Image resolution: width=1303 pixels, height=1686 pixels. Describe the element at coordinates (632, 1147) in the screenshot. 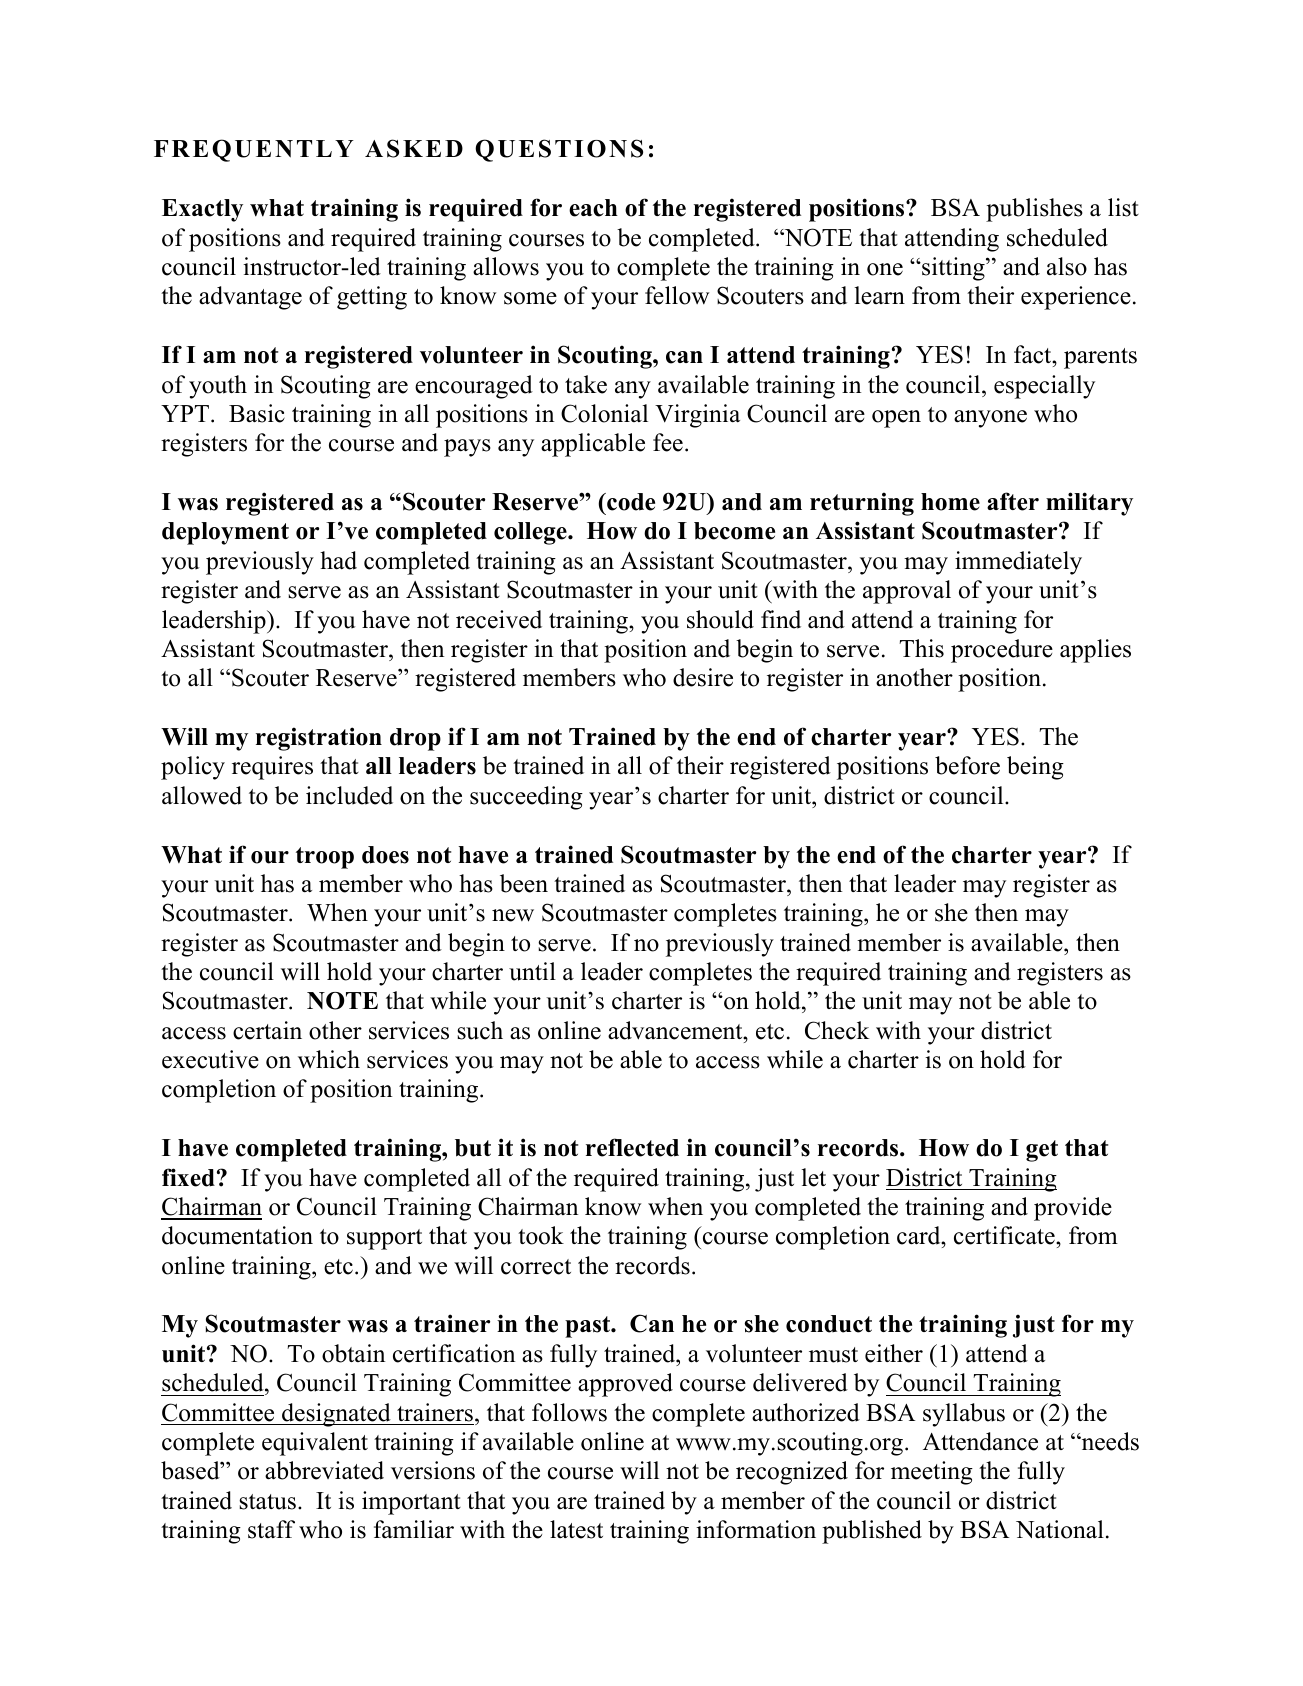

I see `reflected` at that location.
